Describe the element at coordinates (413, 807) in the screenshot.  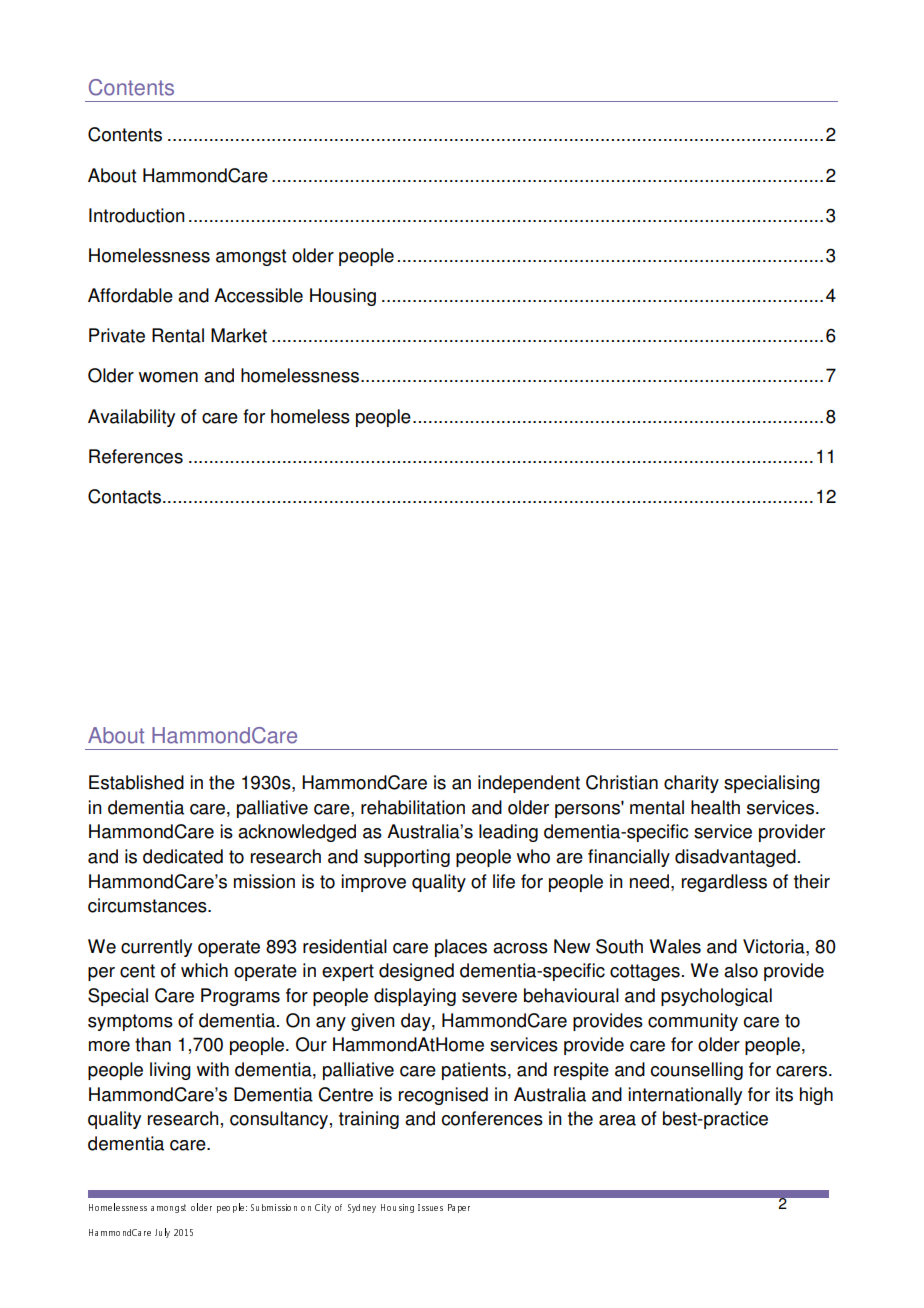
I see `rehabilitation` at that location.
